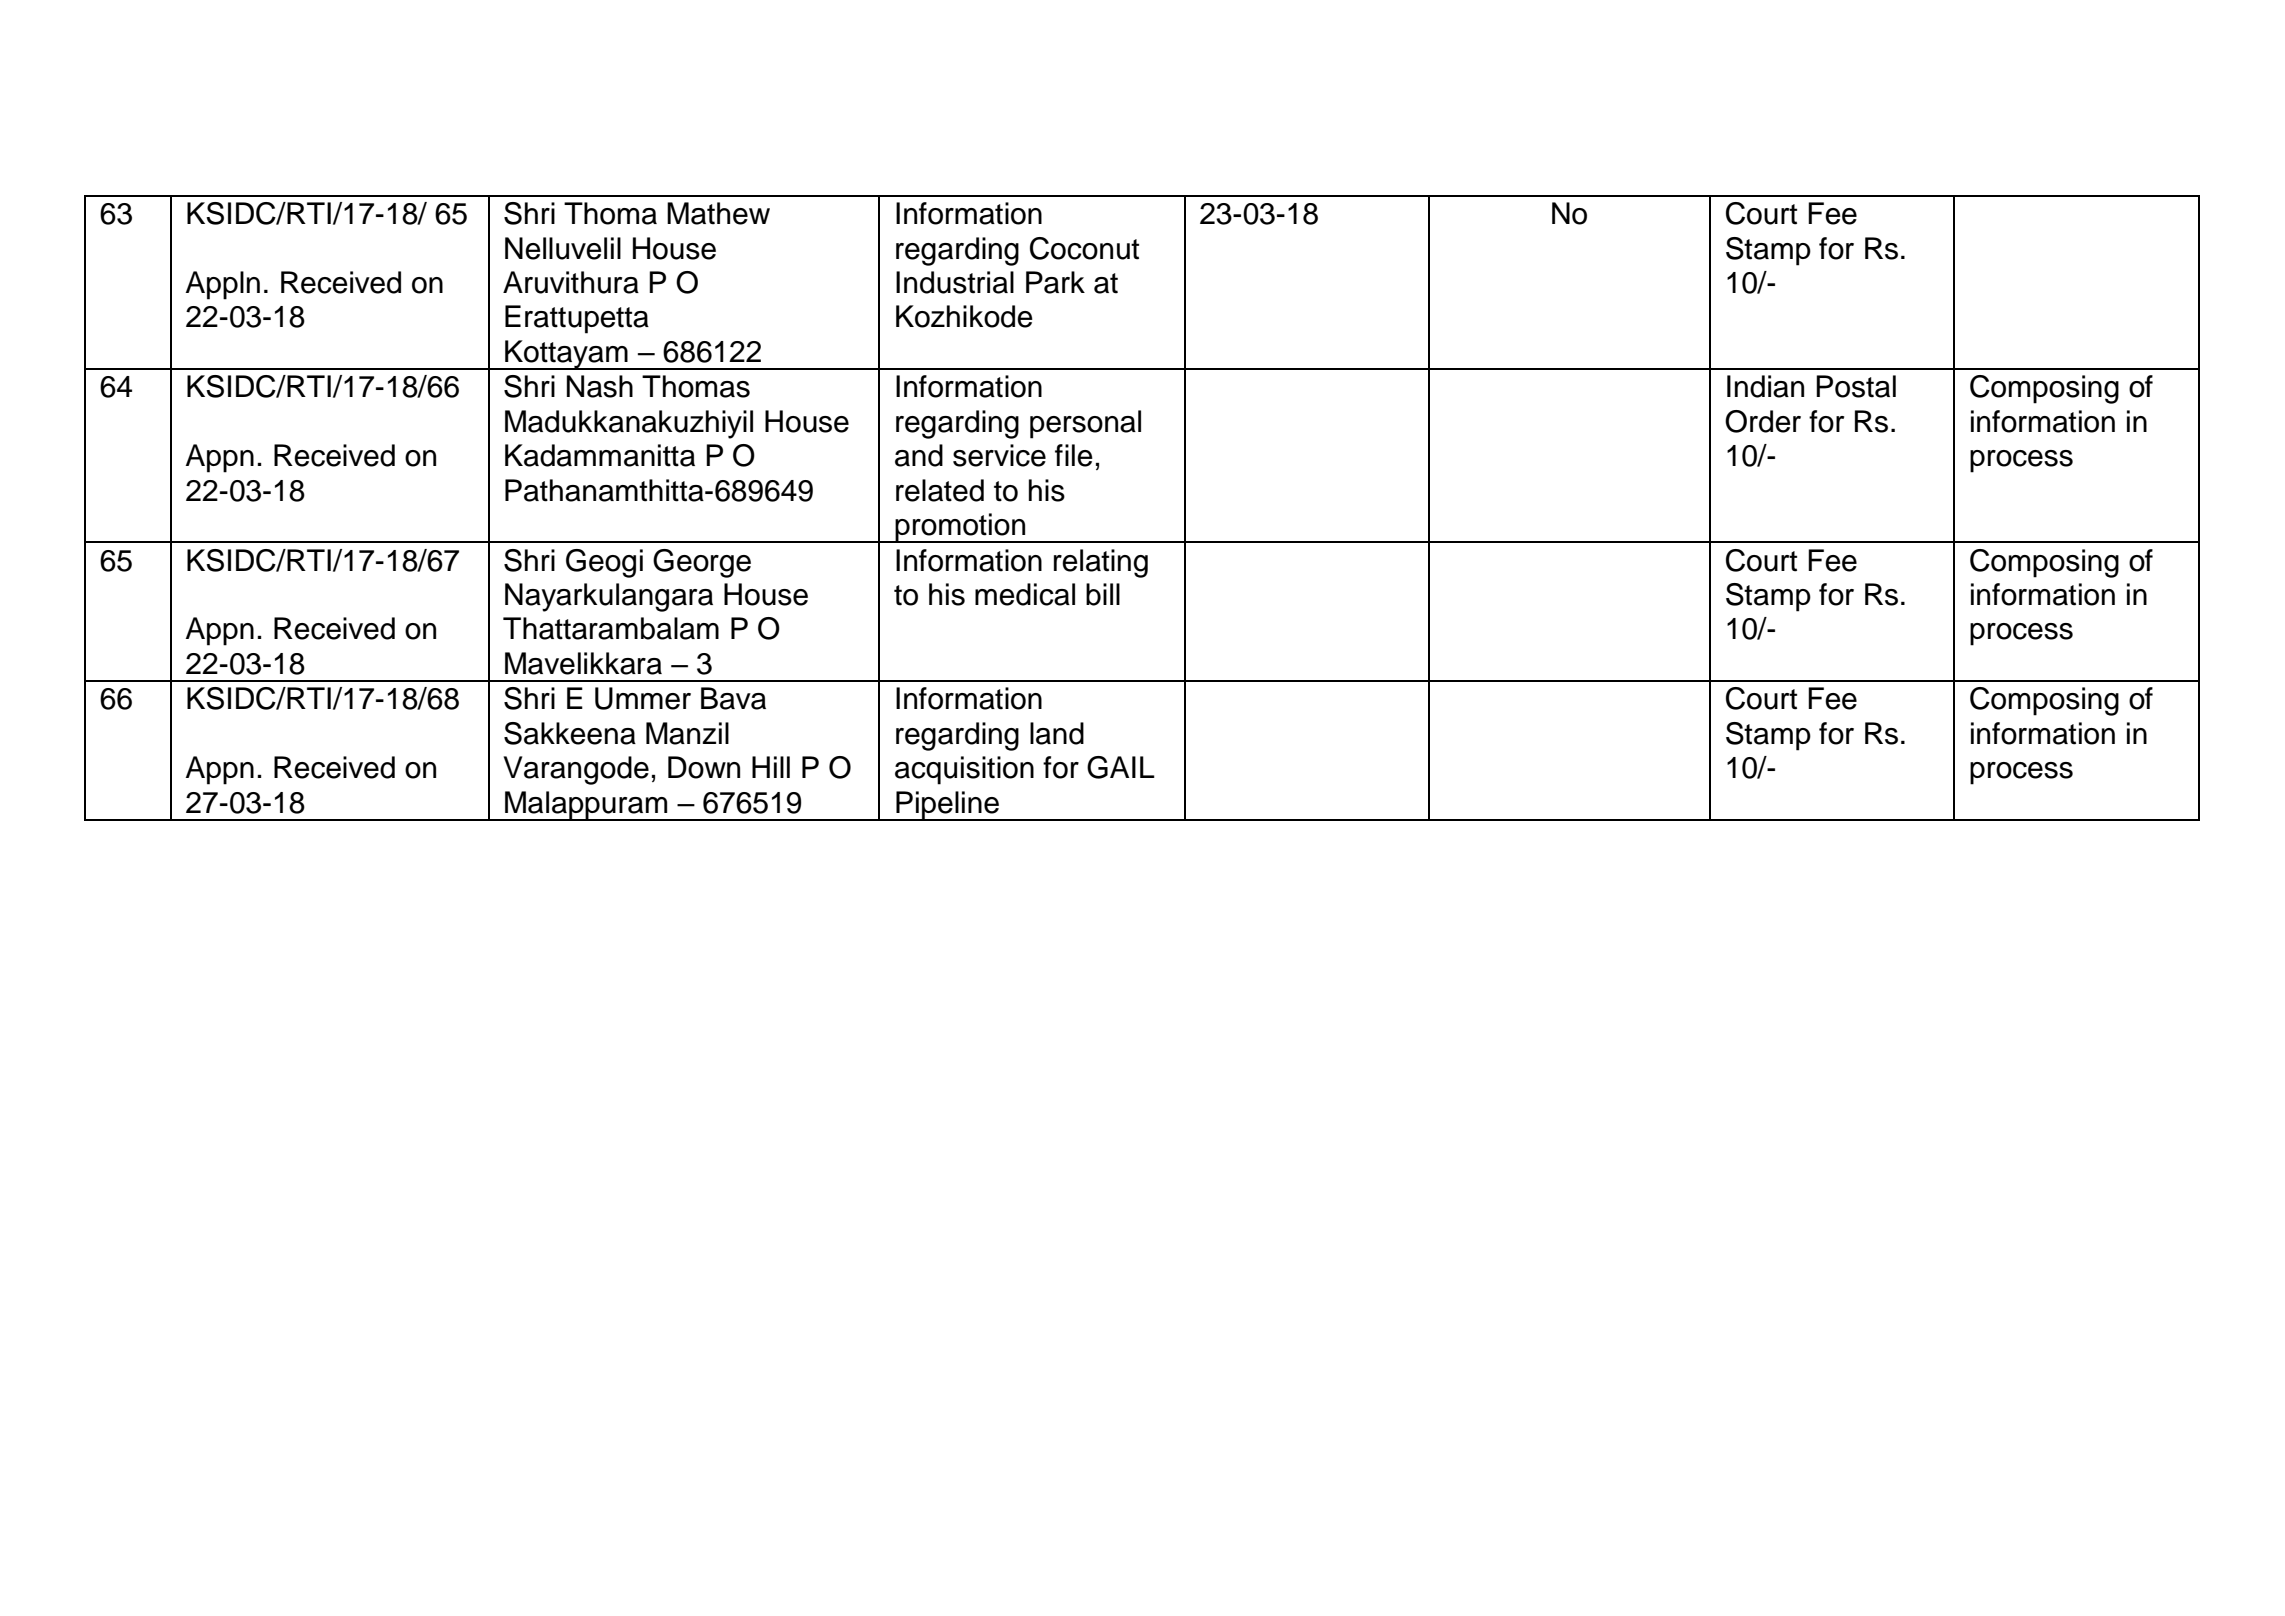  What do you see at coordinates (1763, 421) in the screenshot?
I see `Order` at bounding box center [1763, 421].
